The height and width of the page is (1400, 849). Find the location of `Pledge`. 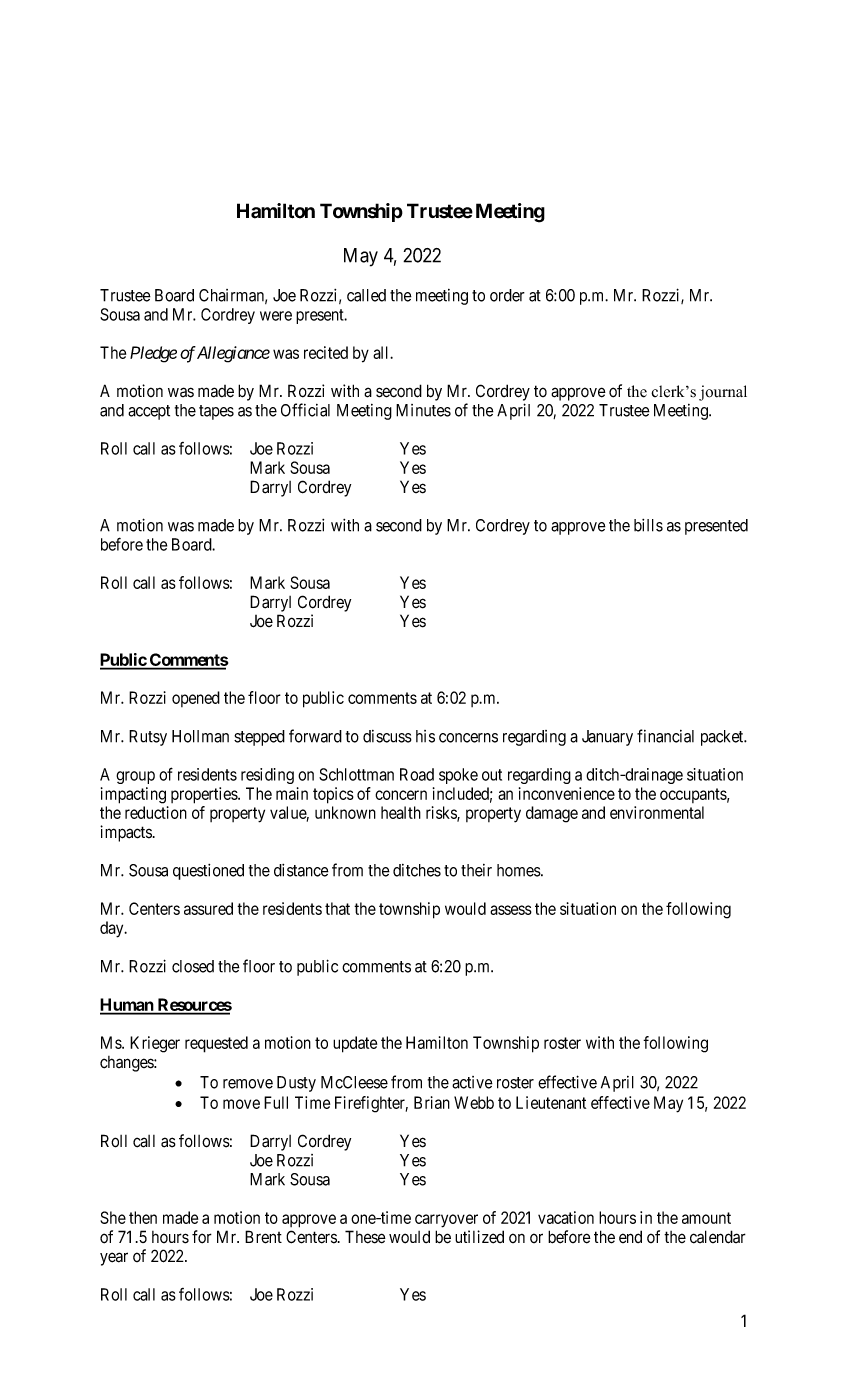

Pledge is located at coordinates (153, 354).
